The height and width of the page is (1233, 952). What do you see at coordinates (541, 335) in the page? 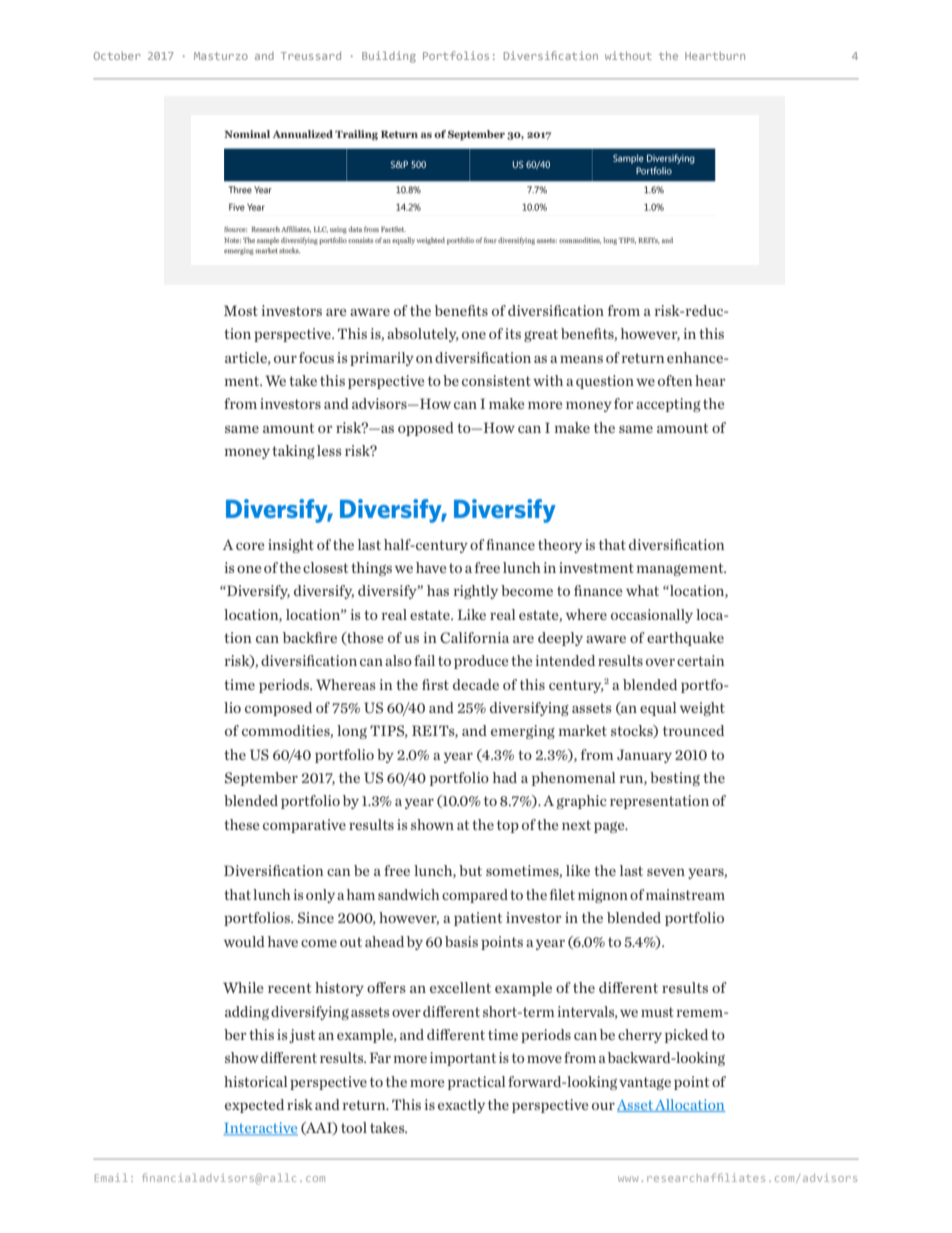
I see `great` at bounding box center [541, 335].
